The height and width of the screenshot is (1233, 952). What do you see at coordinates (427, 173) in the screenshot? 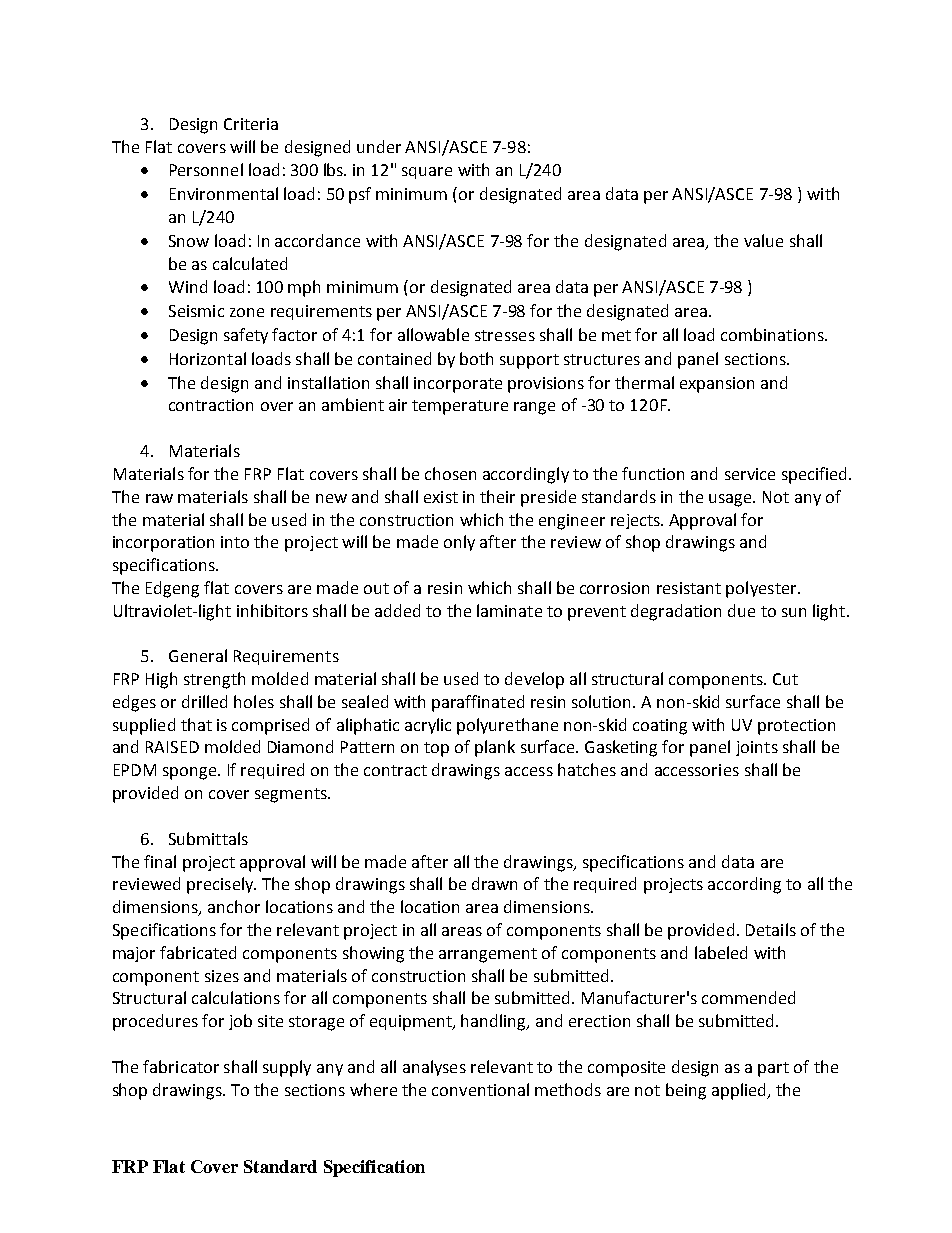
I see `square` at bounding box center [427, 173].
